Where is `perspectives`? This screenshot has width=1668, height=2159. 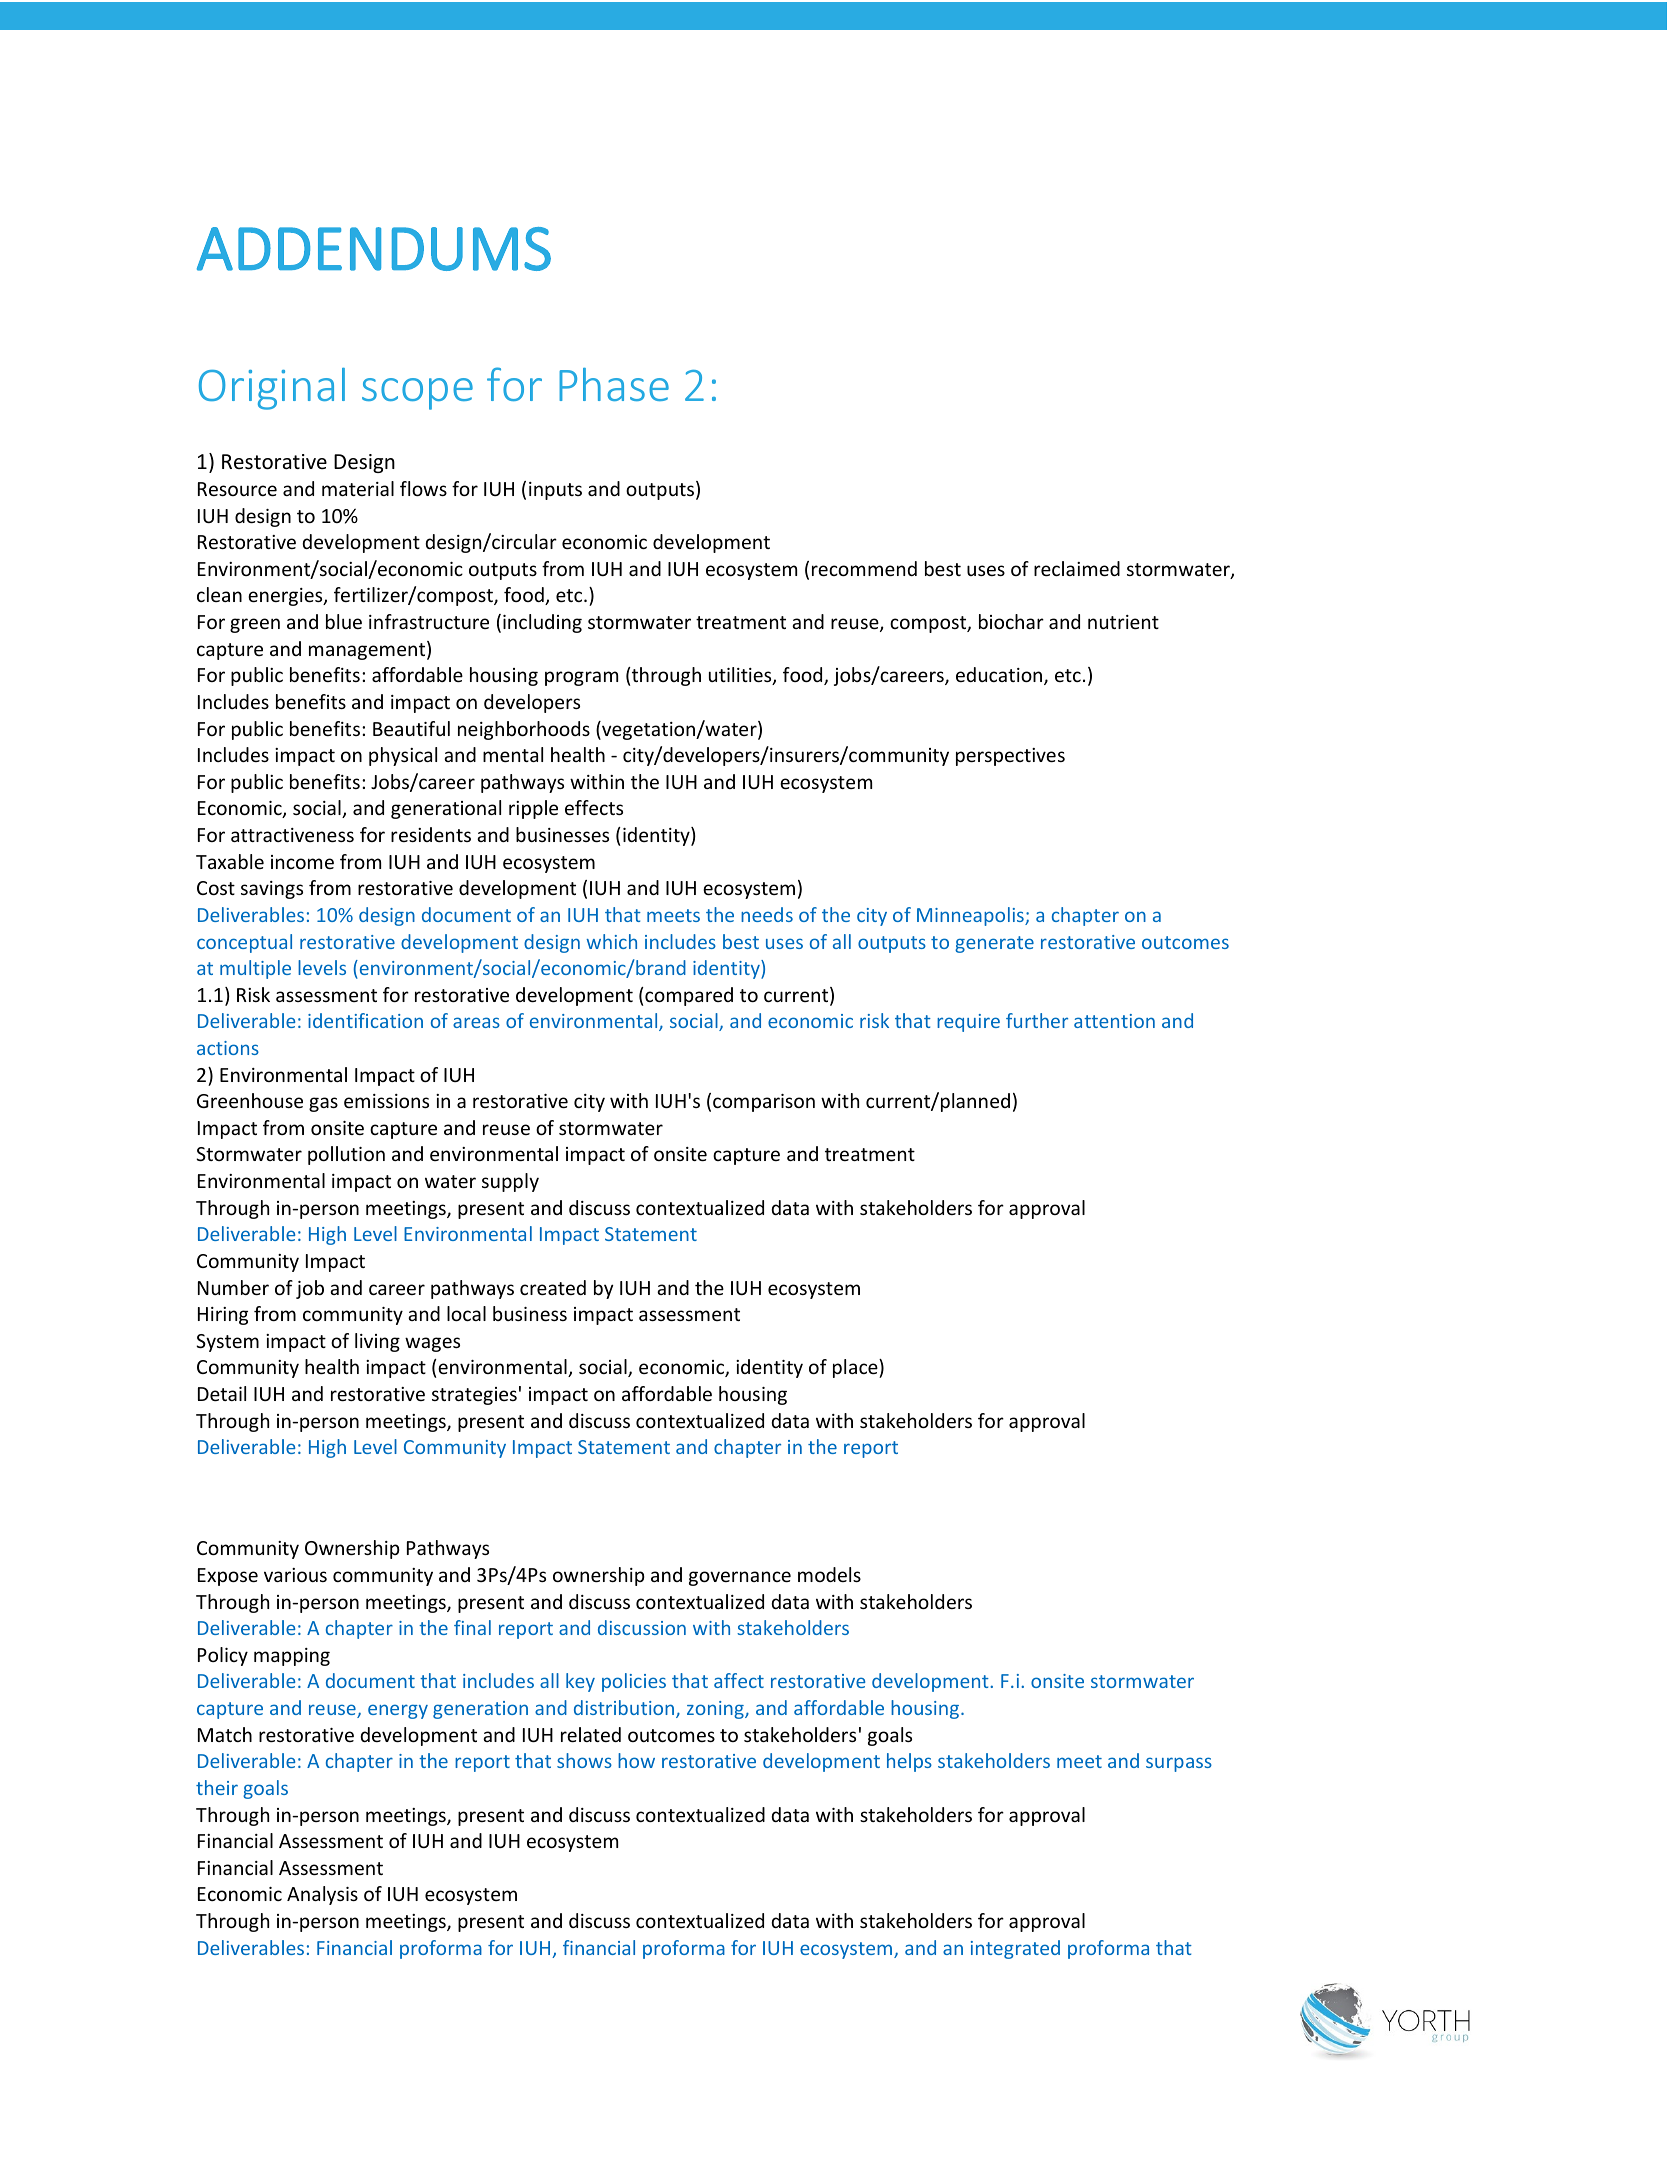
perspectives is located at coordinates (1010, 757).
